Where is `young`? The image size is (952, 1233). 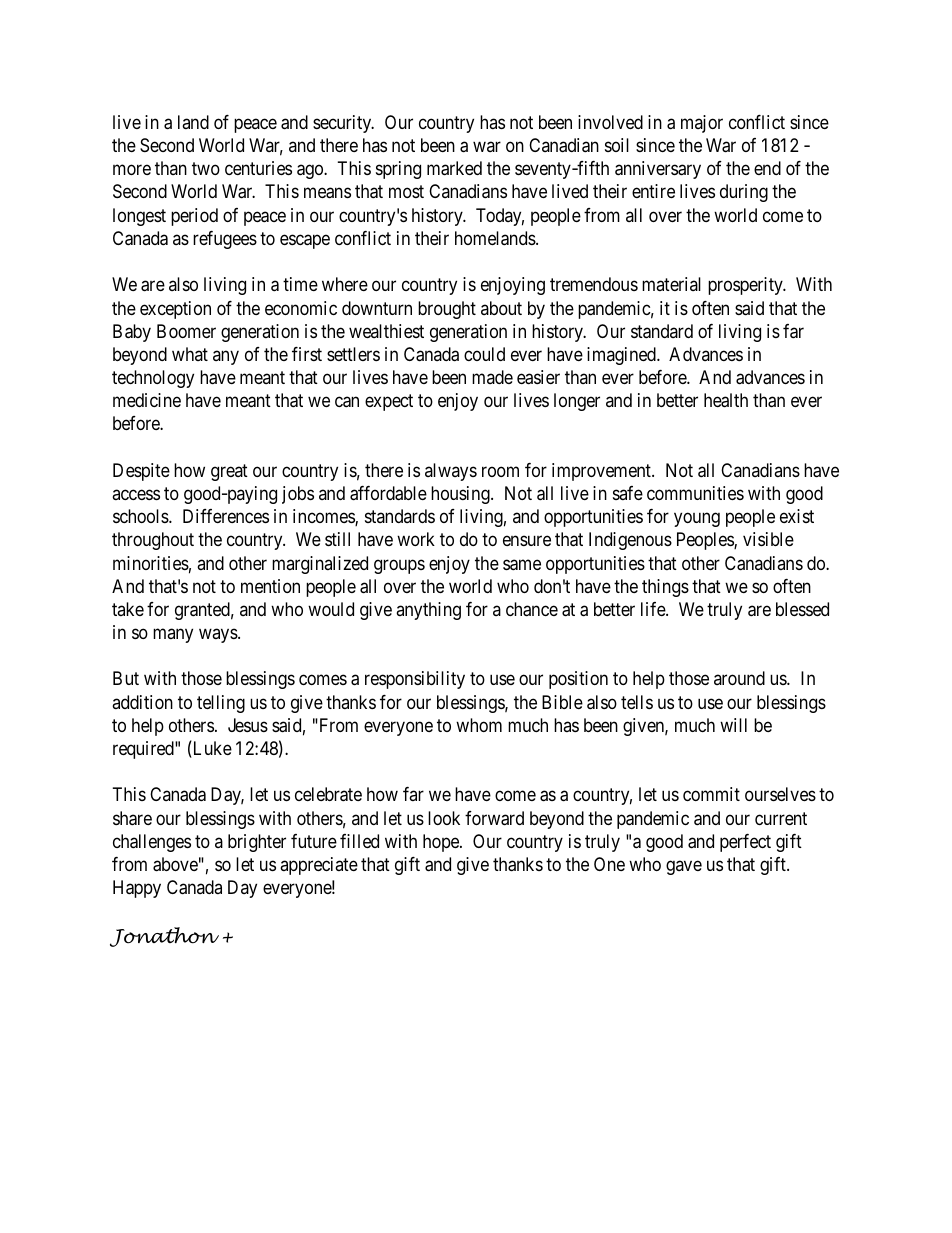 young is located at coordinates (697, 520).
